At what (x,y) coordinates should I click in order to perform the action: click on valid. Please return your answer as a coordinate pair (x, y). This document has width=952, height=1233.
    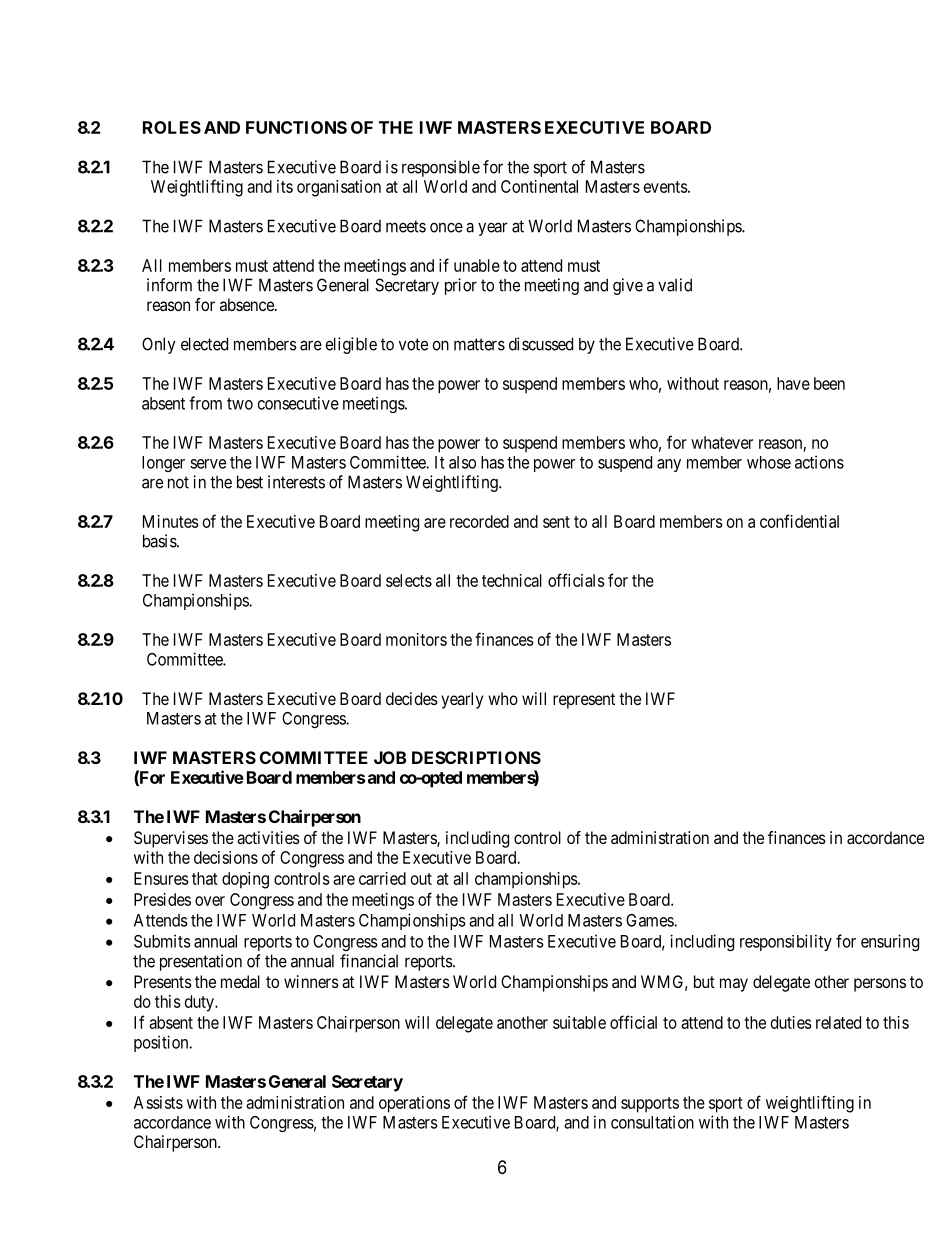
    Looking at the image, I should click on (675, 285).
